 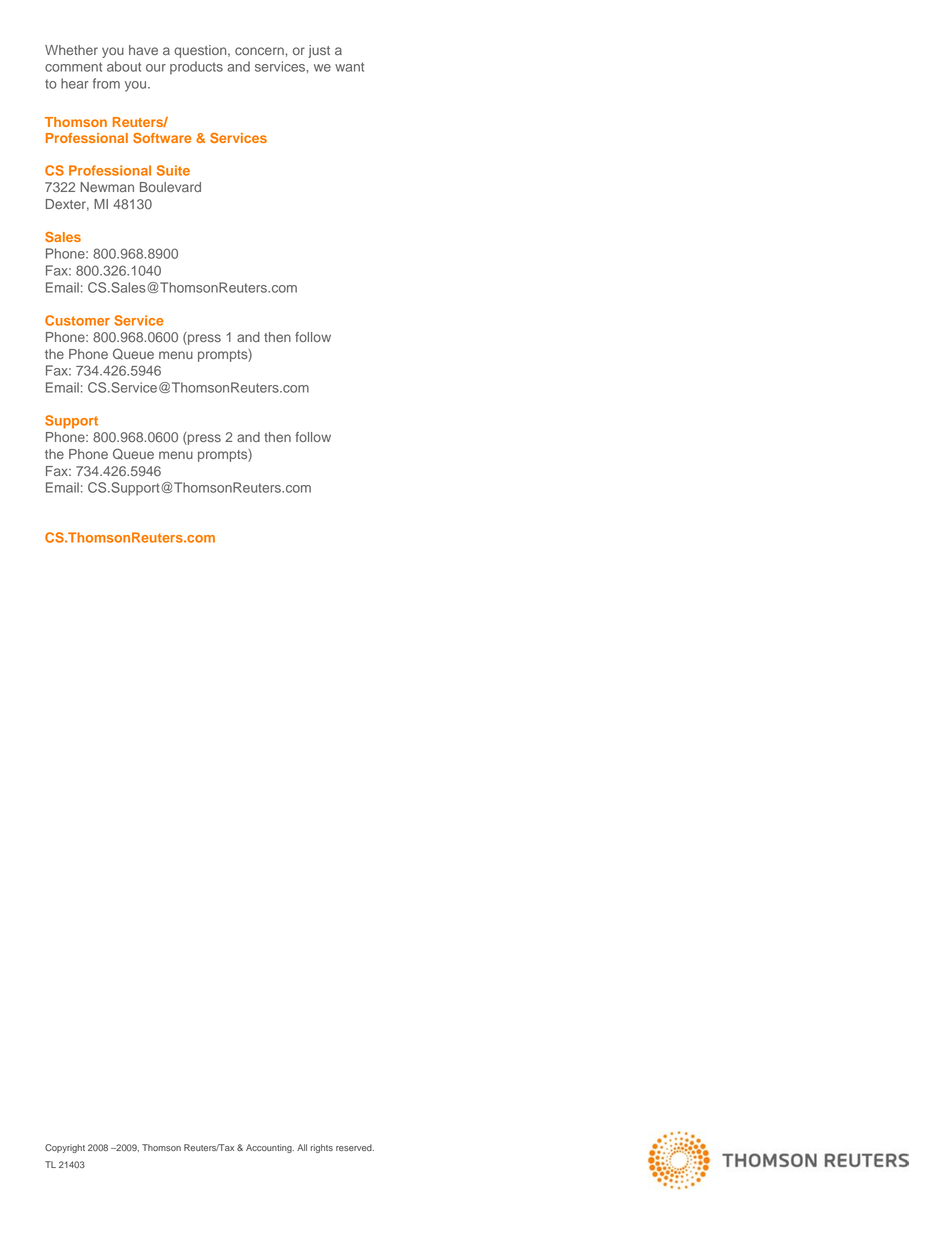 What do you see at coordinates (65, 1148) in the screenshot?
I see `Copyright` at bounding box center [65, 1148].
